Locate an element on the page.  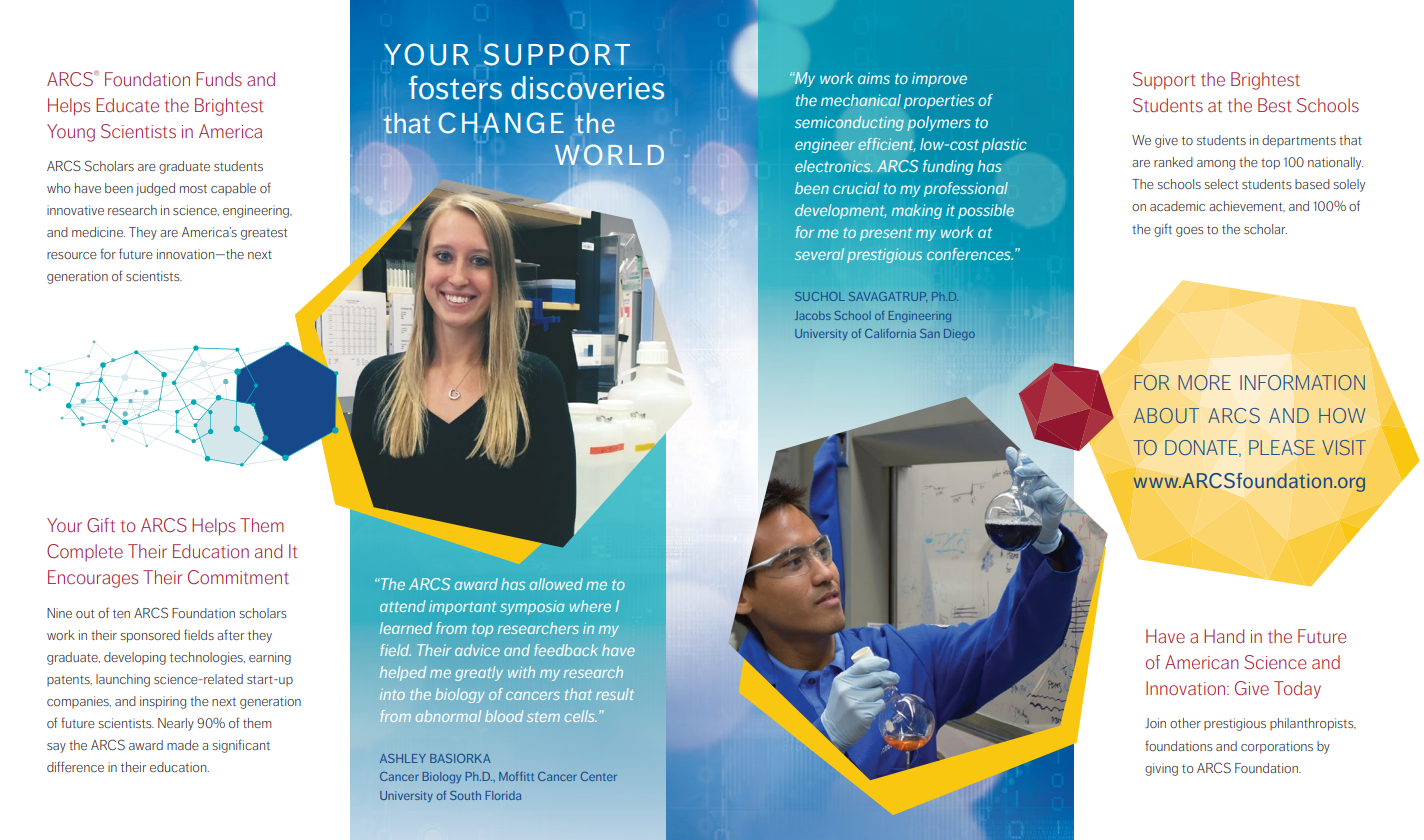
Complete is located at coordinates (85, 552).
